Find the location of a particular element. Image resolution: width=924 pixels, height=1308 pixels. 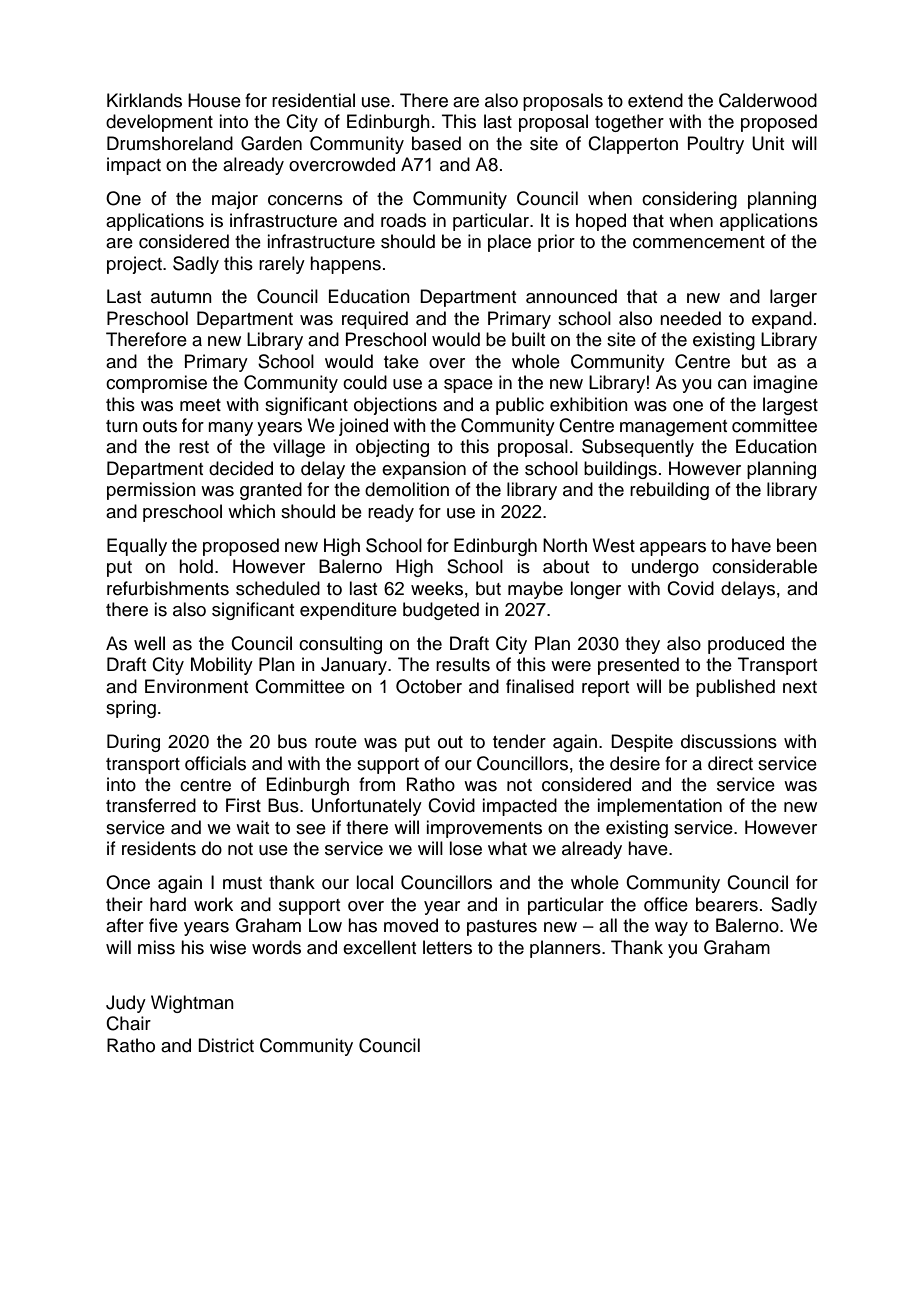

improvements is located at coordinates (484, 829).
